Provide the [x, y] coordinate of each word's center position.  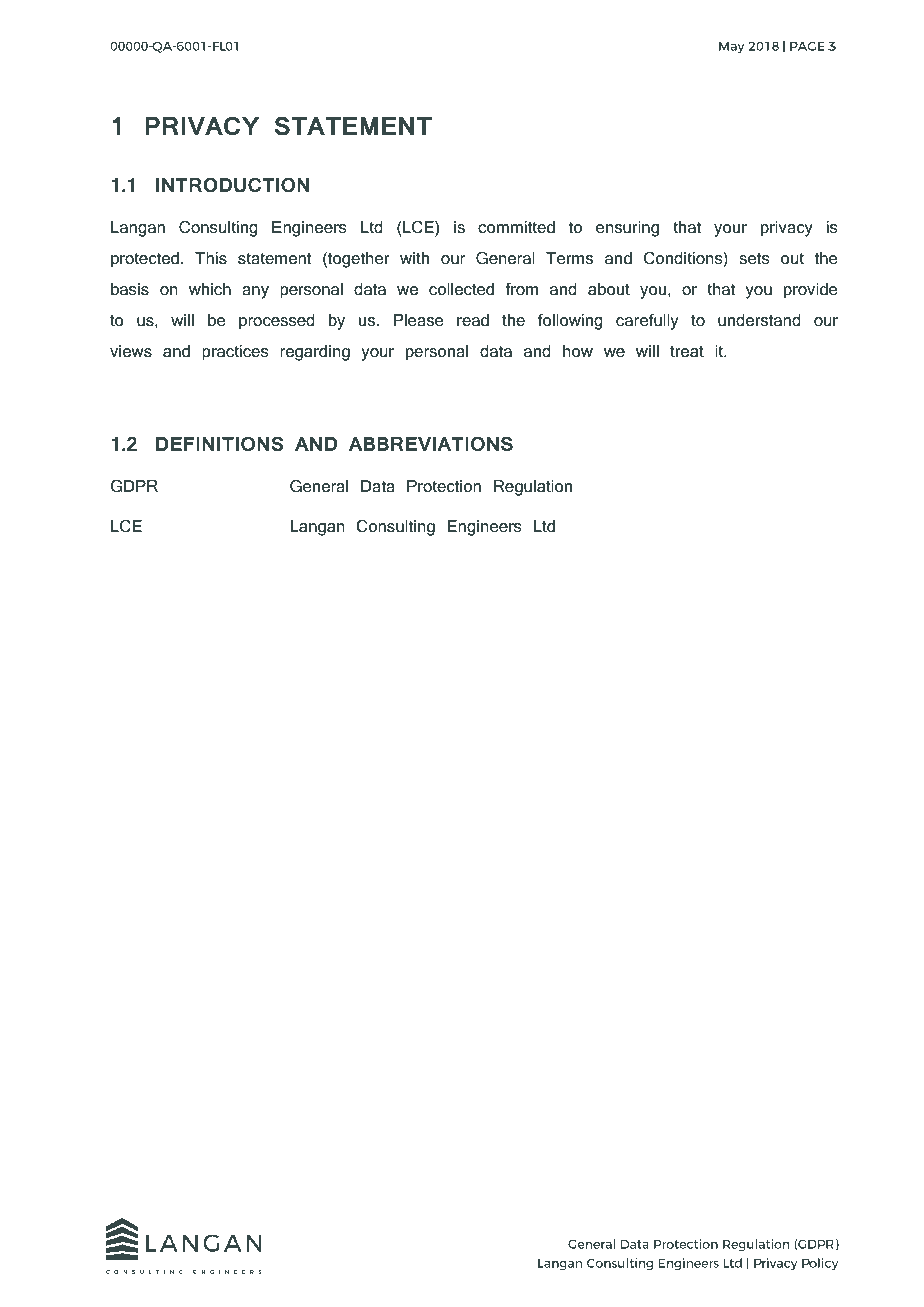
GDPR [134, 486]
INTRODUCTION [232, 185]
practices [235, 353]
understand [759, 320]
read [473, 320]
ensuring [627, 229]
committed [516, 227]
